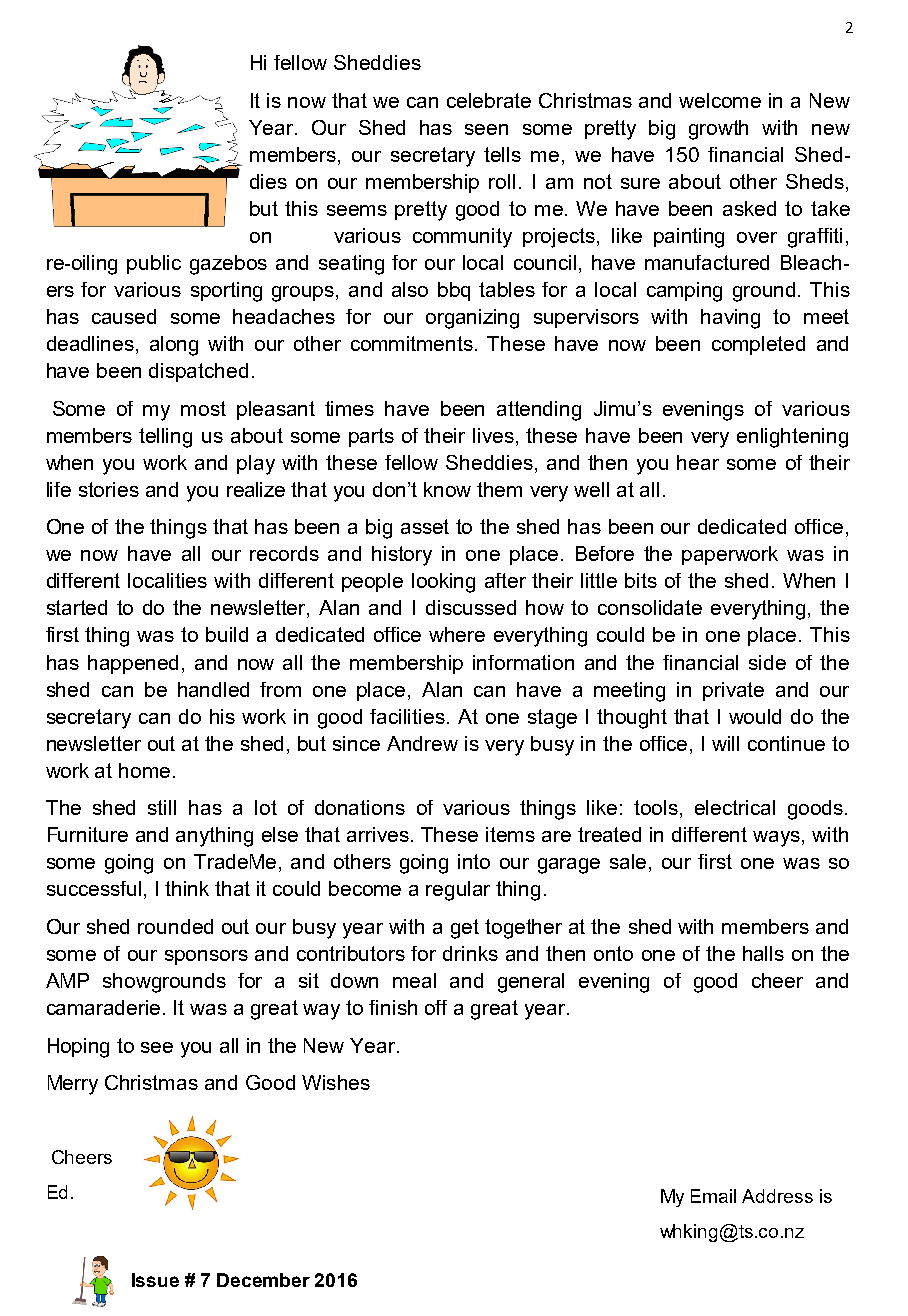 The width and height of the image is (908, 1316). Describe the element at coordinates (486, 129) in the image. I see `seen` at that location.
